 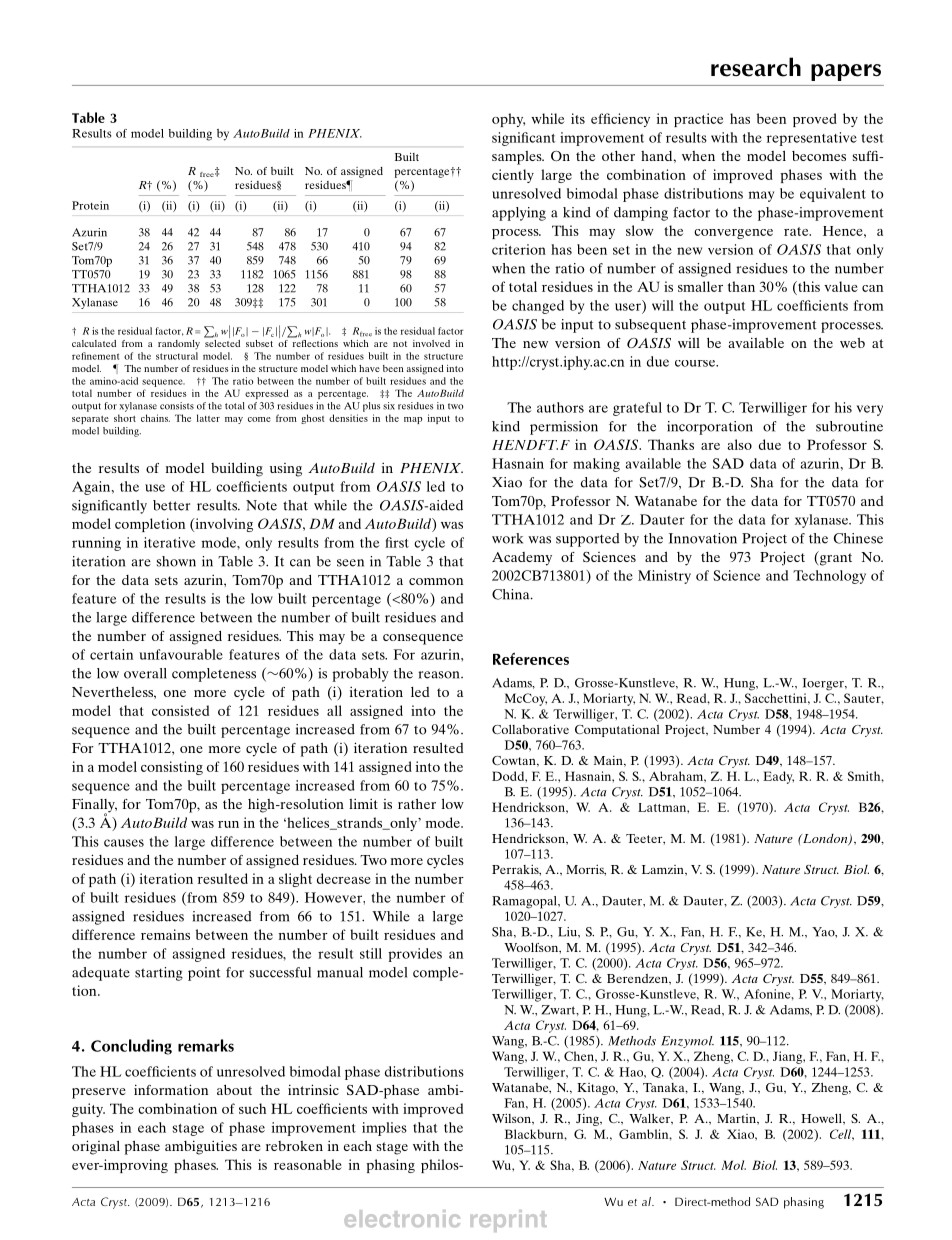 What do you see at coordinates (204, 974) in the screenshot?
I see `point` at bounding box center [204, 974].
